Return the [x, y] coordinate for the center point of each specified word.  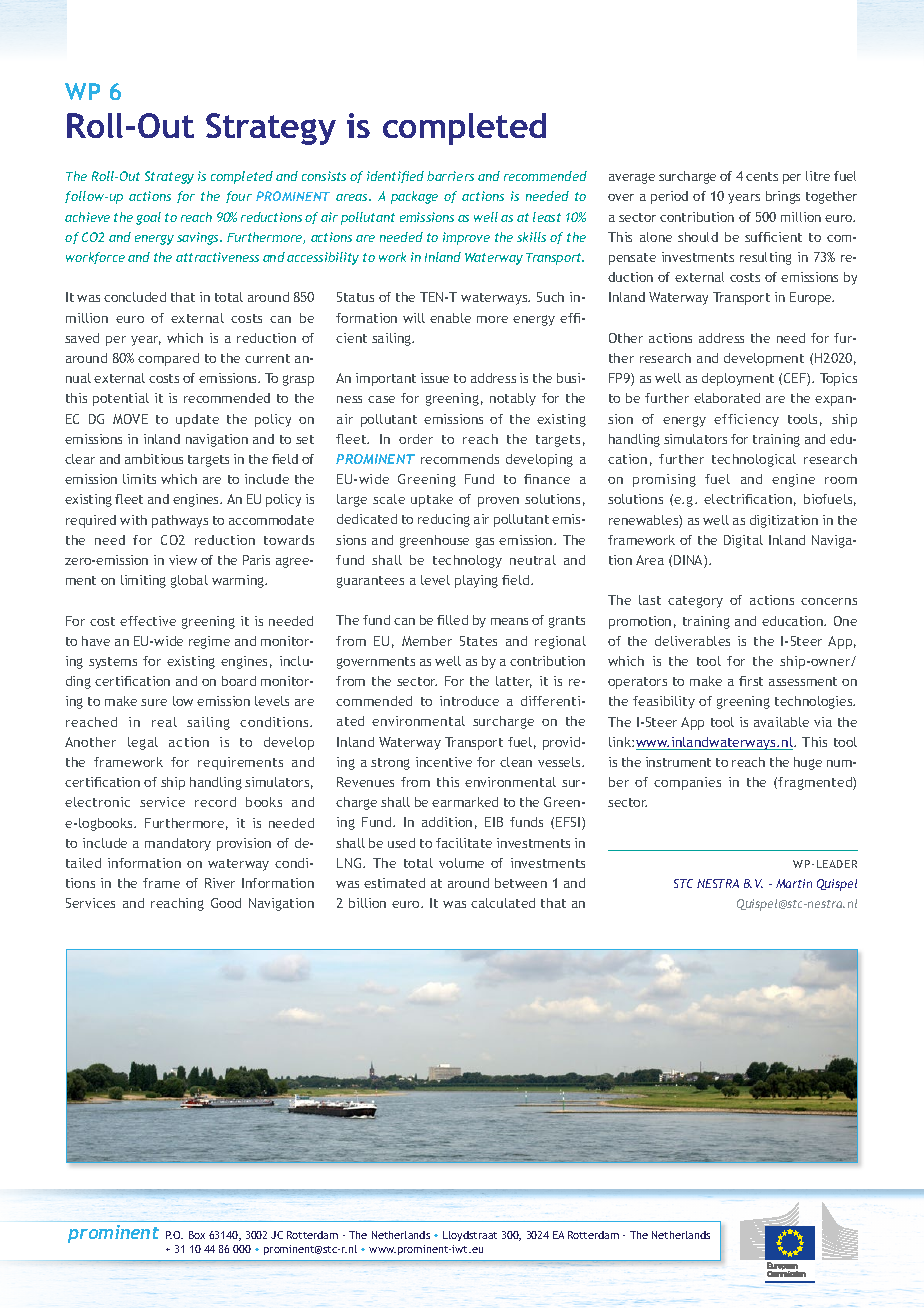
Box [197, 1235]
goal [148, 218]
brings [783, 197]
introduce [469, 701]
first [751, 681]
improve [466, 238]
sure [154, 702]
